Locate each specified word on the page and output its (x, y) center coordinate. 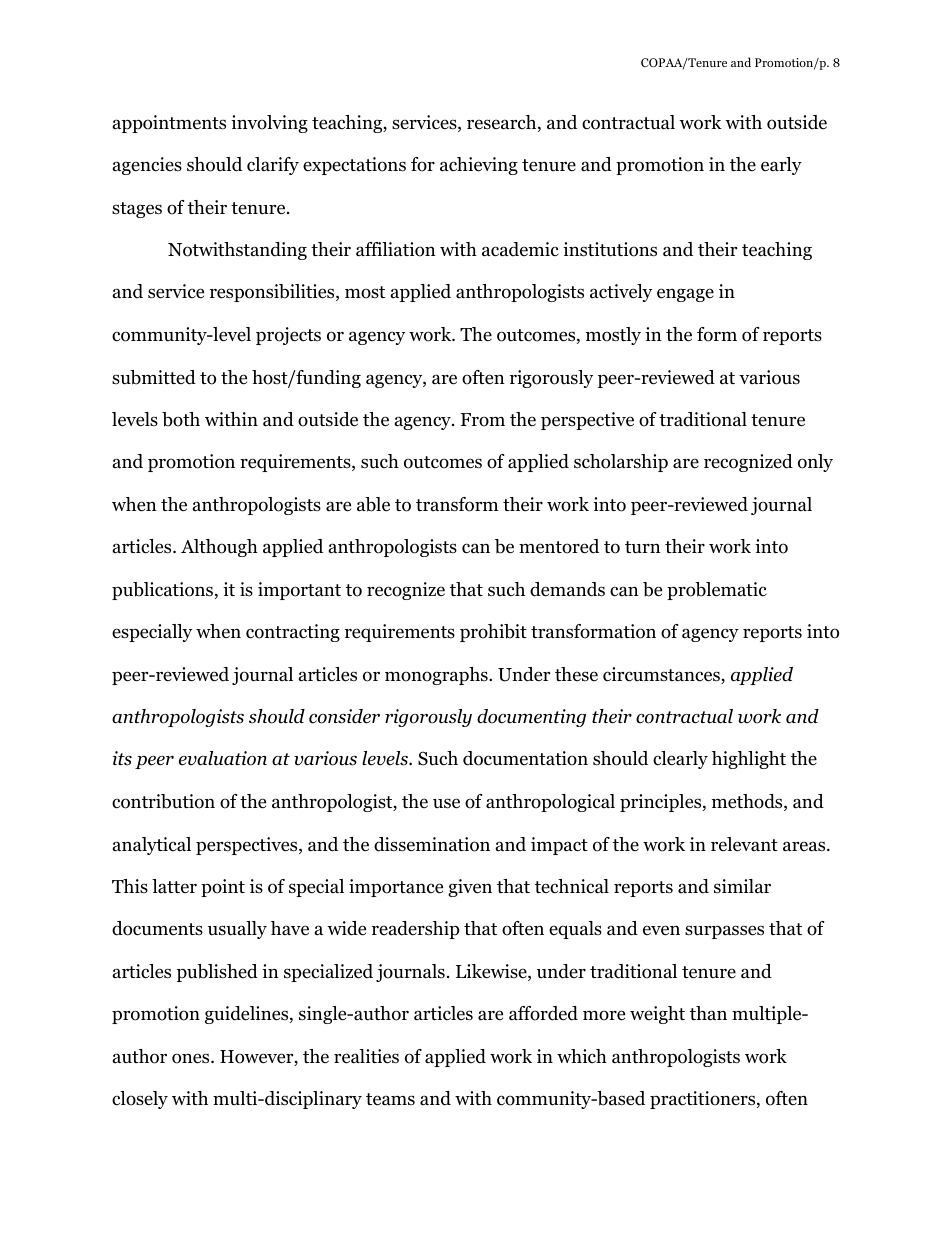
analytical (152, 846)
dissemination (432, 844)
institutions (610, 249)
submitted (154, 377)
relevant (744, 844)
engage (685, 295)
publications (164, 591)
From (483, 420)
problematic (717, 591)
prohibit (493, 633)
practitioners (704, 1100)
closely (140, 1100)
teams (390, 1099)
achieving (479, 166)
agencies (147, 166)
